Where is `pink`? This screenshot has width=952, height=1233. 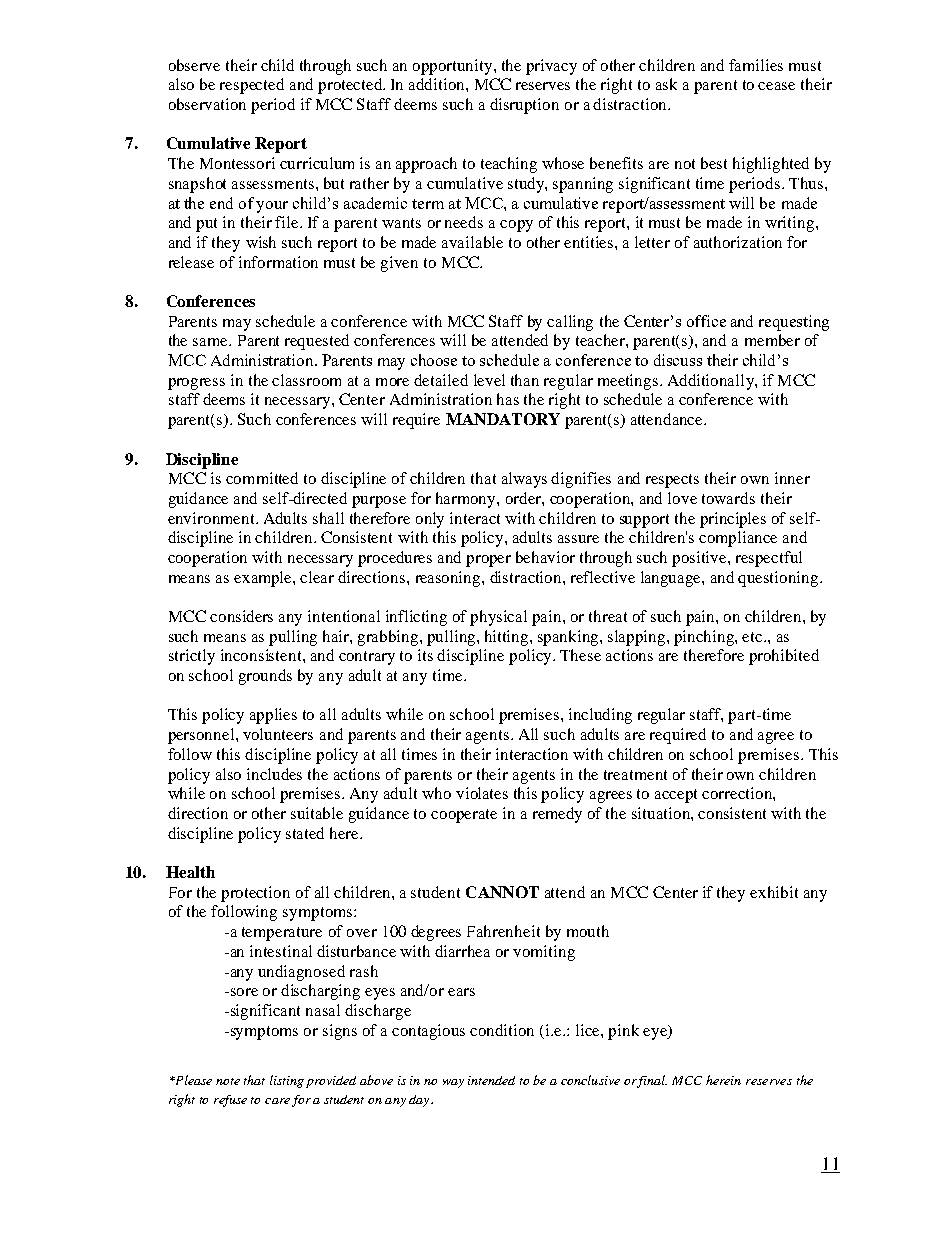
pink is located at coordinates (623, 1032).
